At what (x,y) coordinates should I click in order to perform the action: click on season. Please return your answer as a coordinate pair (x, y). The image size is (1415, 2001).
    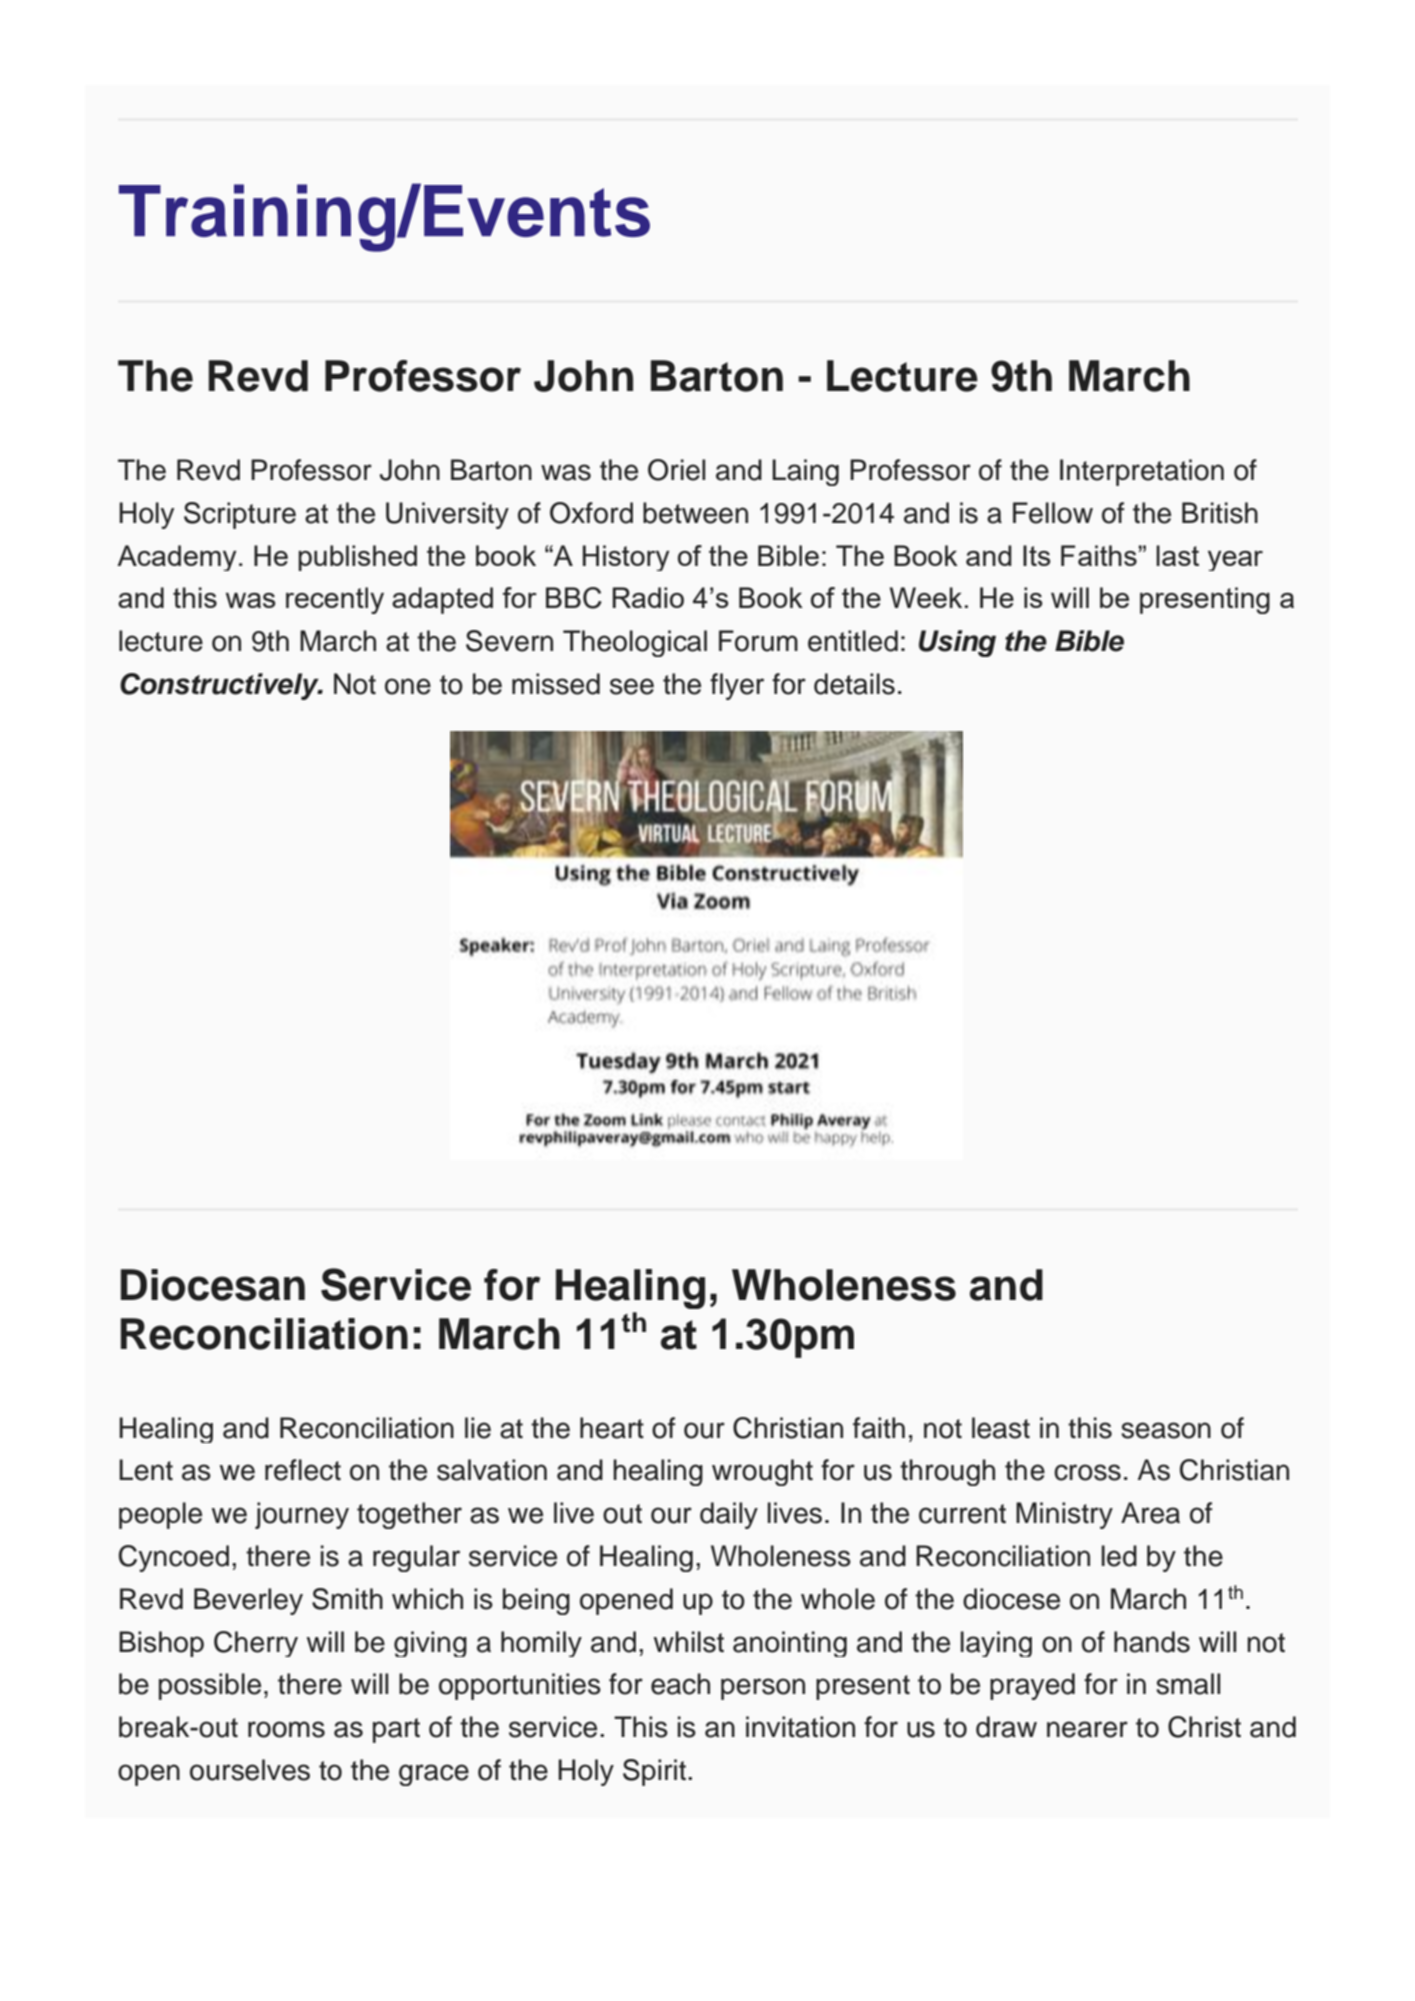
    Looking at the image, I should click on (1166, 1430).
